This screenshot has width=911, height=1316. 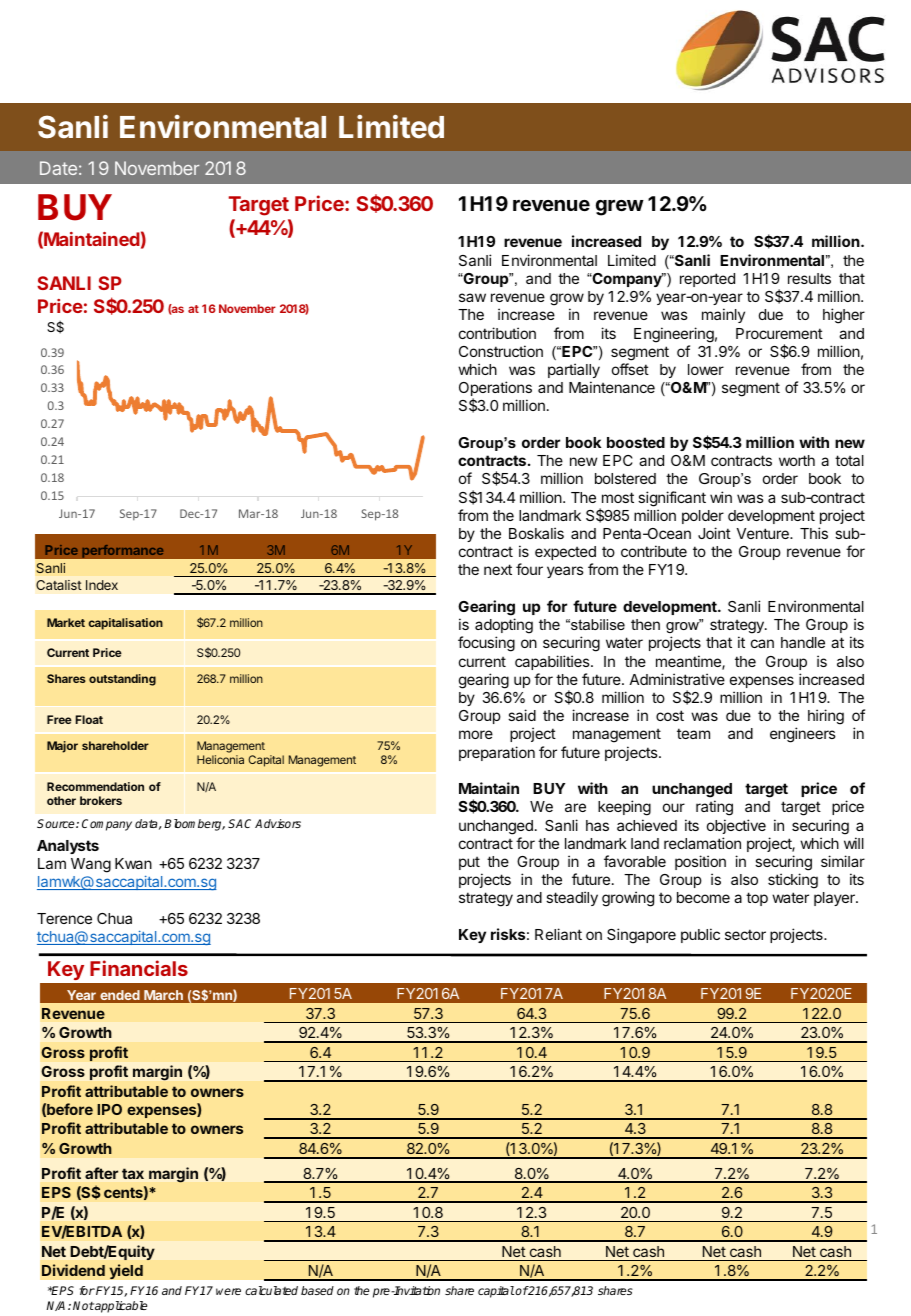 What do you see at coordinates (58, 168) in the screenshot?
I see `Date` at bounding box center [58, 168].
